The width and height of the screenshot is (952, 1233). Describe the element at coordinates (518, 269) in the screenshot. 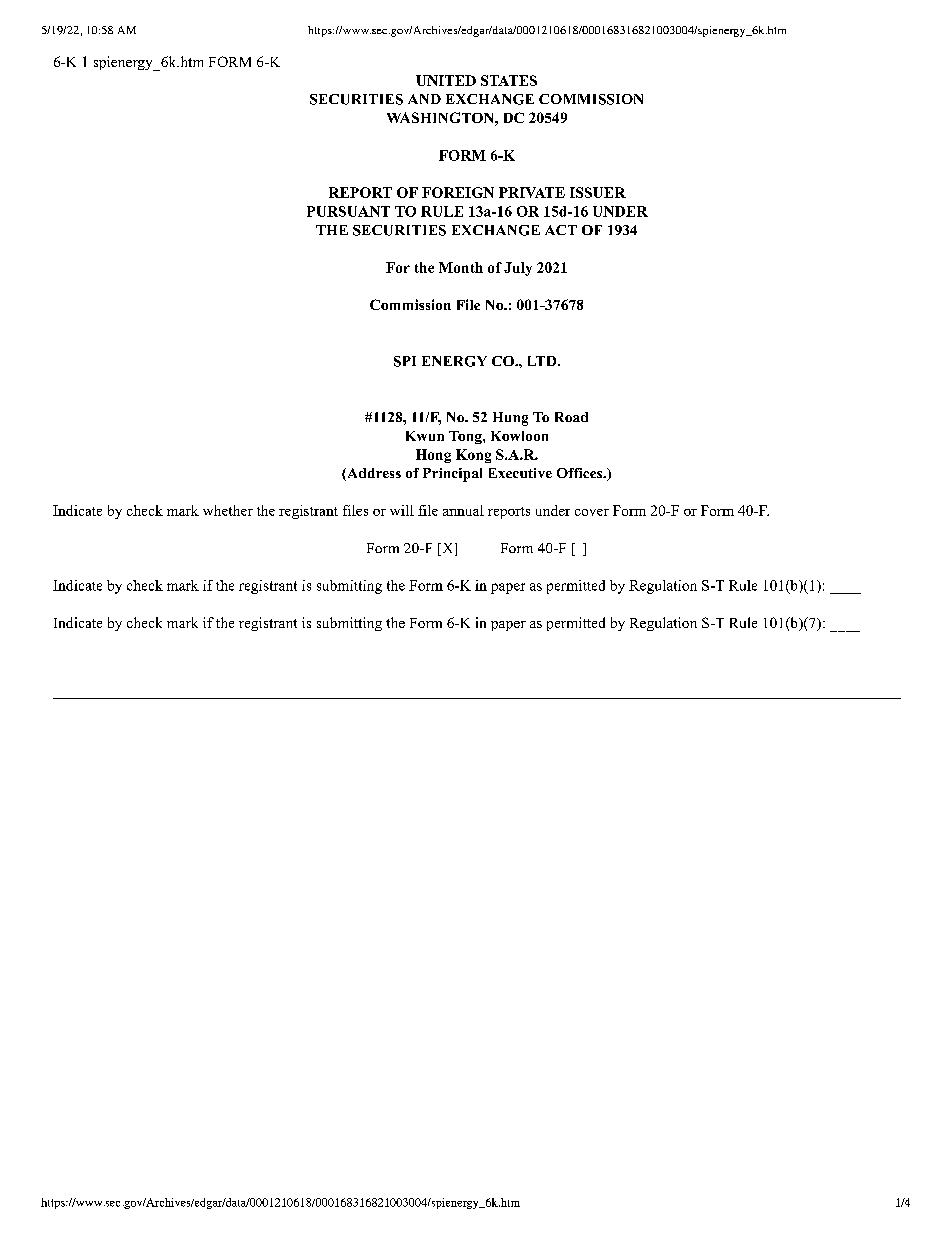

I see `July` at that location.
